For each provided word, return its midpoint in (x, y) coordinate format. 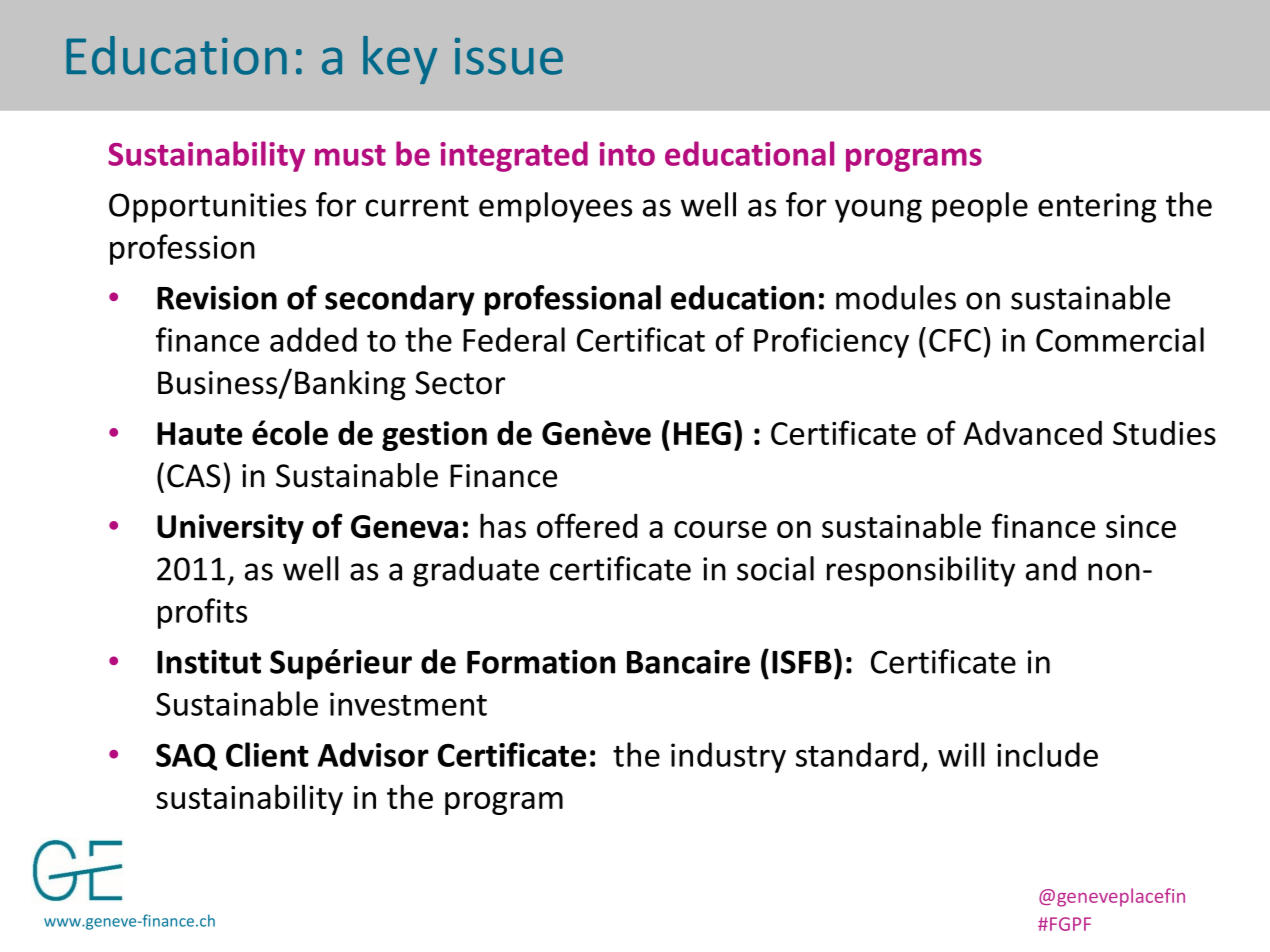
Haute (199, 433)
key (400, 60)
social (775, 568)
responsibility (921, 571)
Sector (460, 383)
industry (728, 757)
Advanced (1032, 432)
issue (509, 56)
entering (1097, 208)
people (980, 207)
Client (267, 754)
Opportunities (207, 208)
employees (555, 207)
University (230, 529)
